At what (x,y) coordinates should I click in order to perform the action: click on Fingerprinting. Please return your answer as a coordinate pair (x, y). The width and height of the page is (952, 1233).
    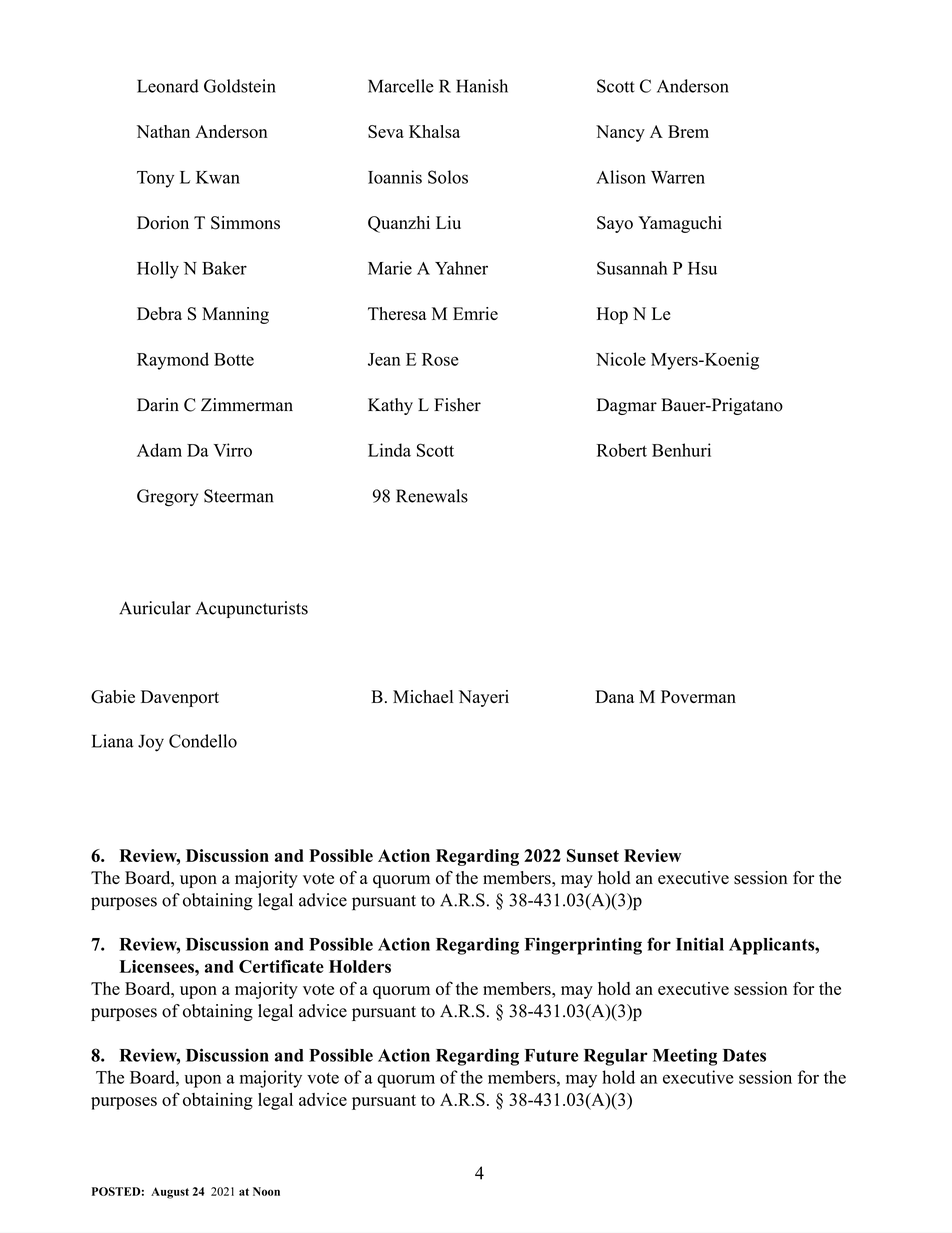
    Looking at the image, I should click on (583, 946).
